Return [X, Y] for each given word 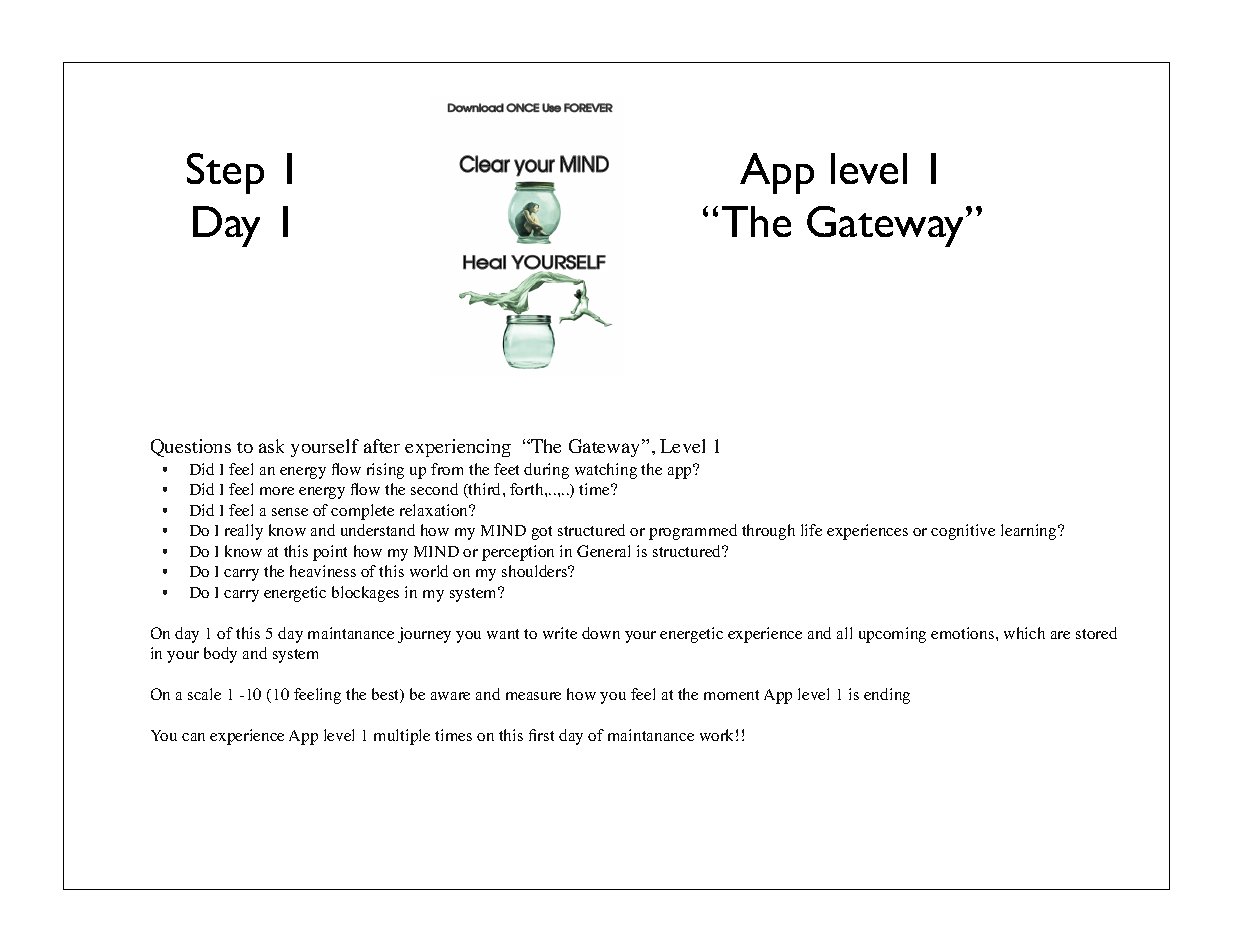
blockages [365, 594]
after [382, 446]
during [546, 471]
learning [1030, 532]
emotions [964, 633]
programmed [693, 532]
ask [271, 446]
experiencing [458, 448]
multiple [402, 737]
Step [225, 173]
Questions [191, 448]
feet [506, 469]
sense [290, 512]
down [601, 633]
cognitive [963, 532]
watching [606, 471]
